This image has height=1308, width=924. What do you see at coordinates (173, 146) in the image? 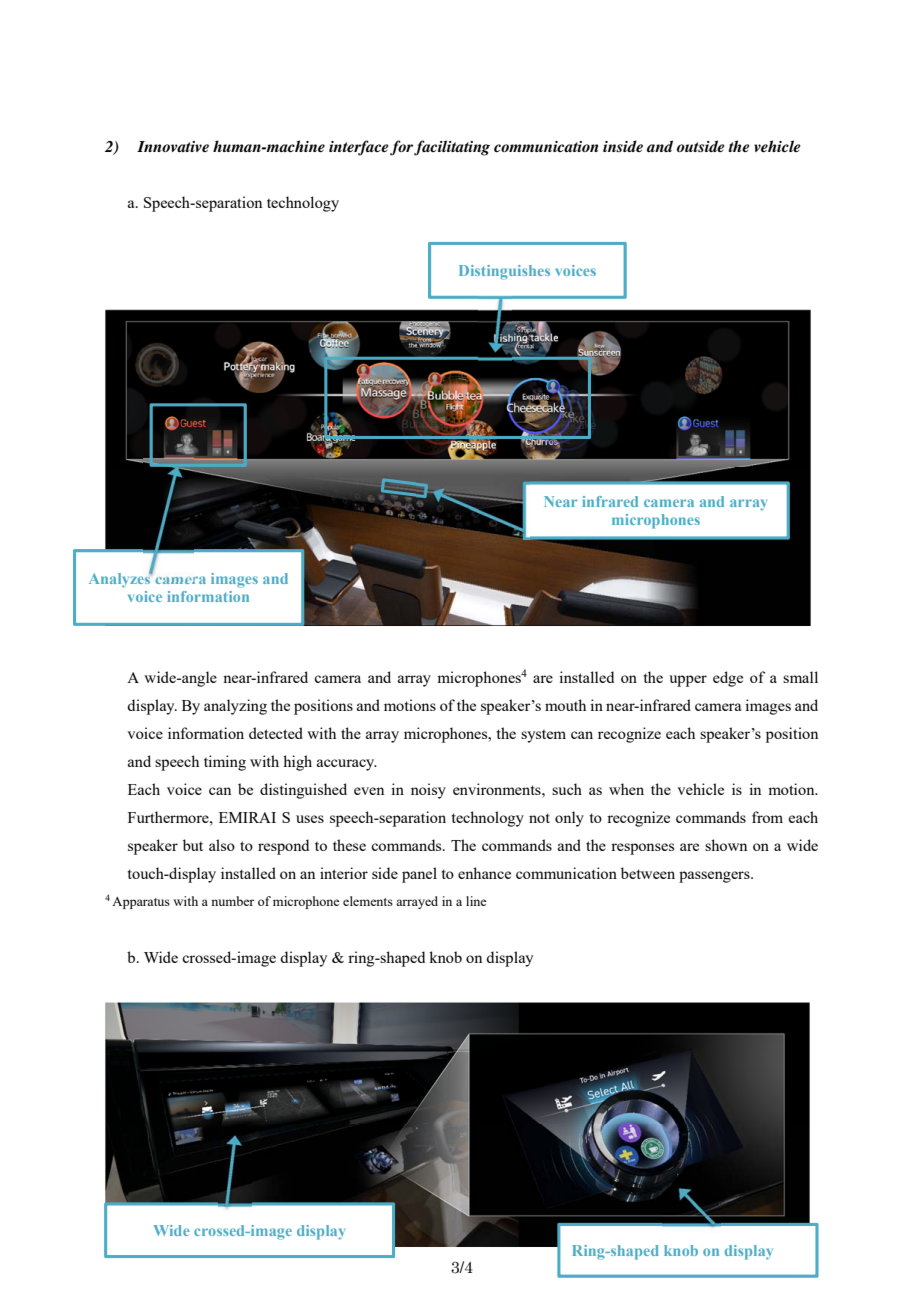
I see `Innovative` at bounding box center [173, 146].
